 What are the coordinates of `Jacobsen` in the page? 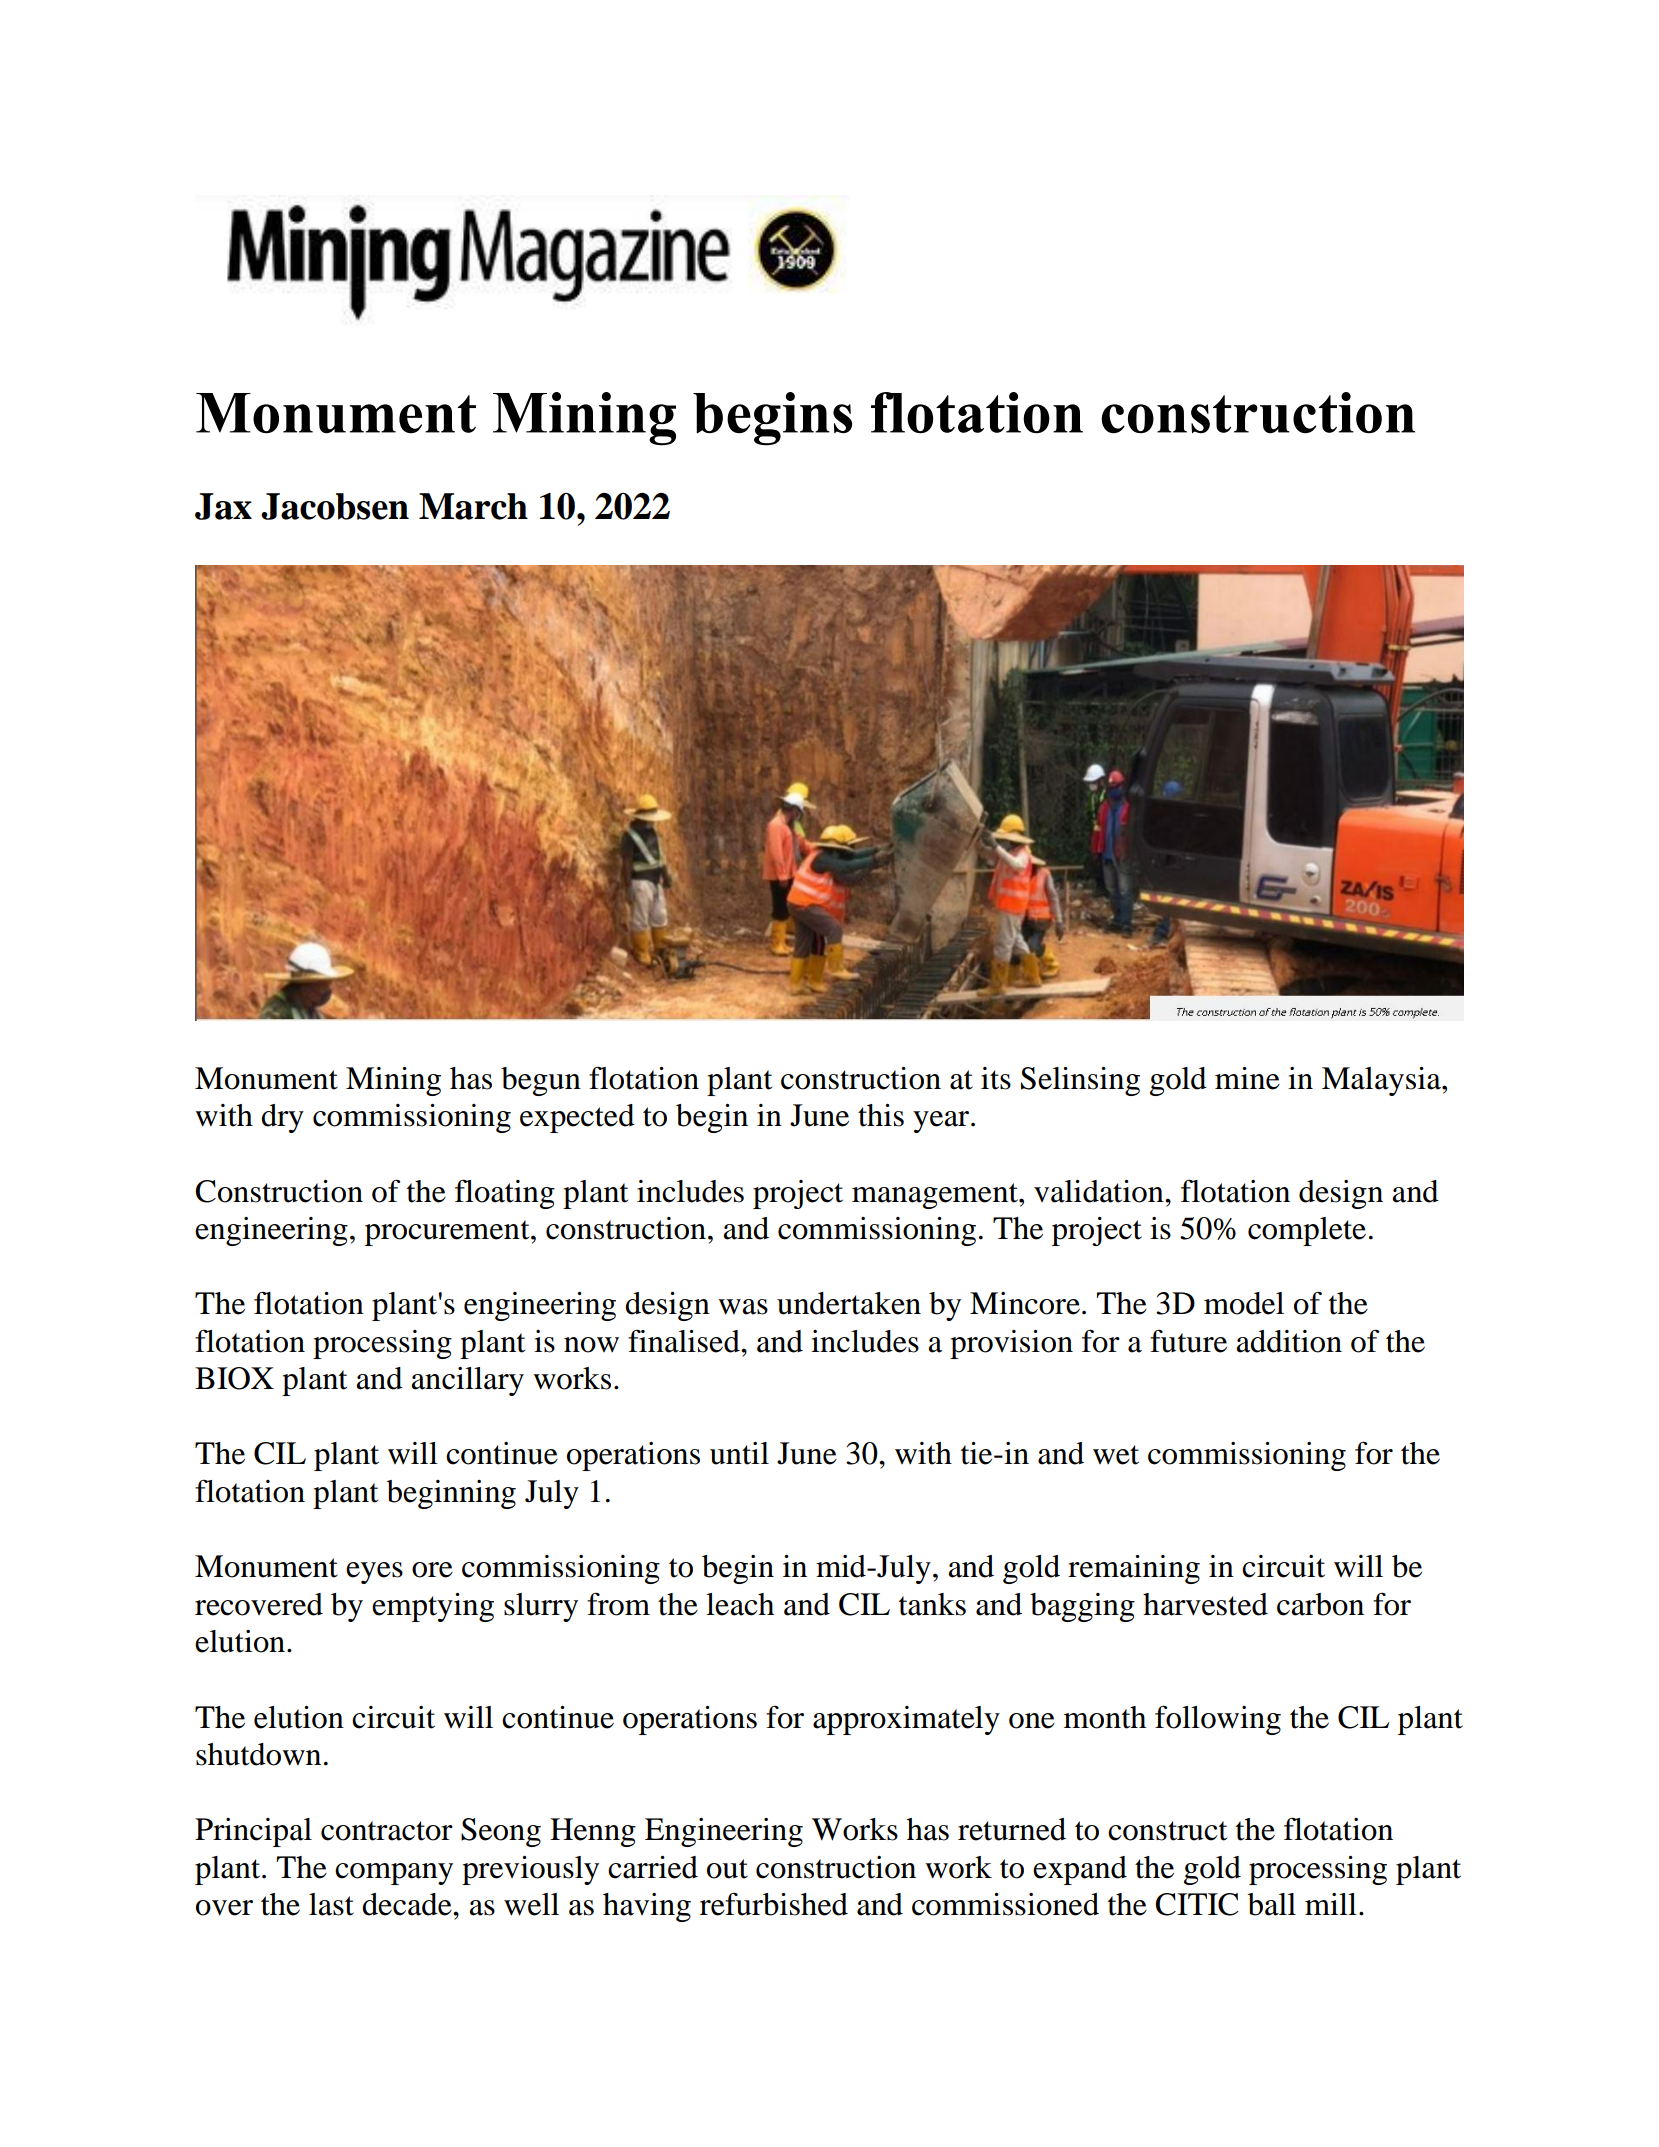 It's located at (335, 506).
